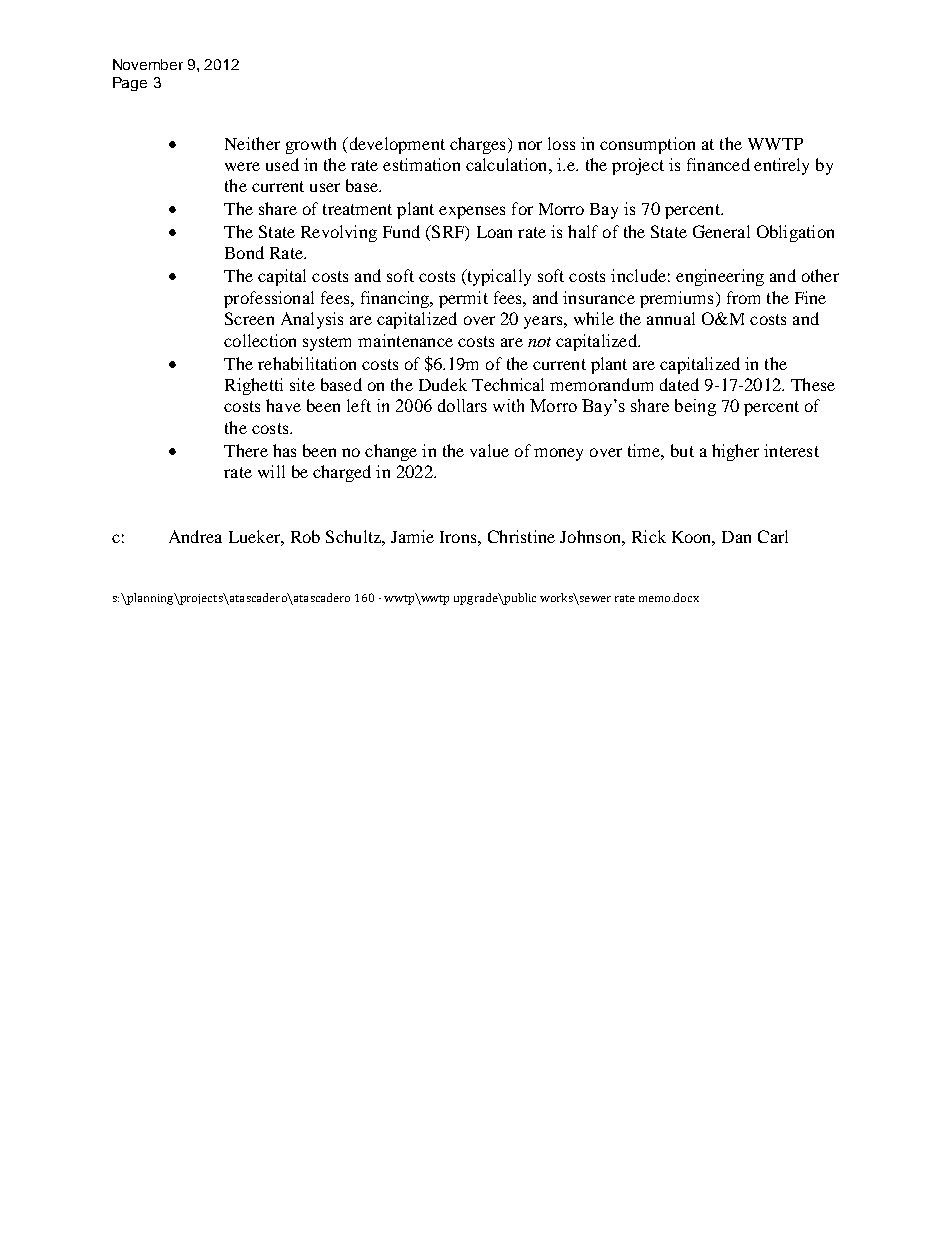 This screenshot has width=952, height=1233. What do you see at coordinates (647, 145) in the screenshot?
I see `consumption` at bounding box center [647, 145].
